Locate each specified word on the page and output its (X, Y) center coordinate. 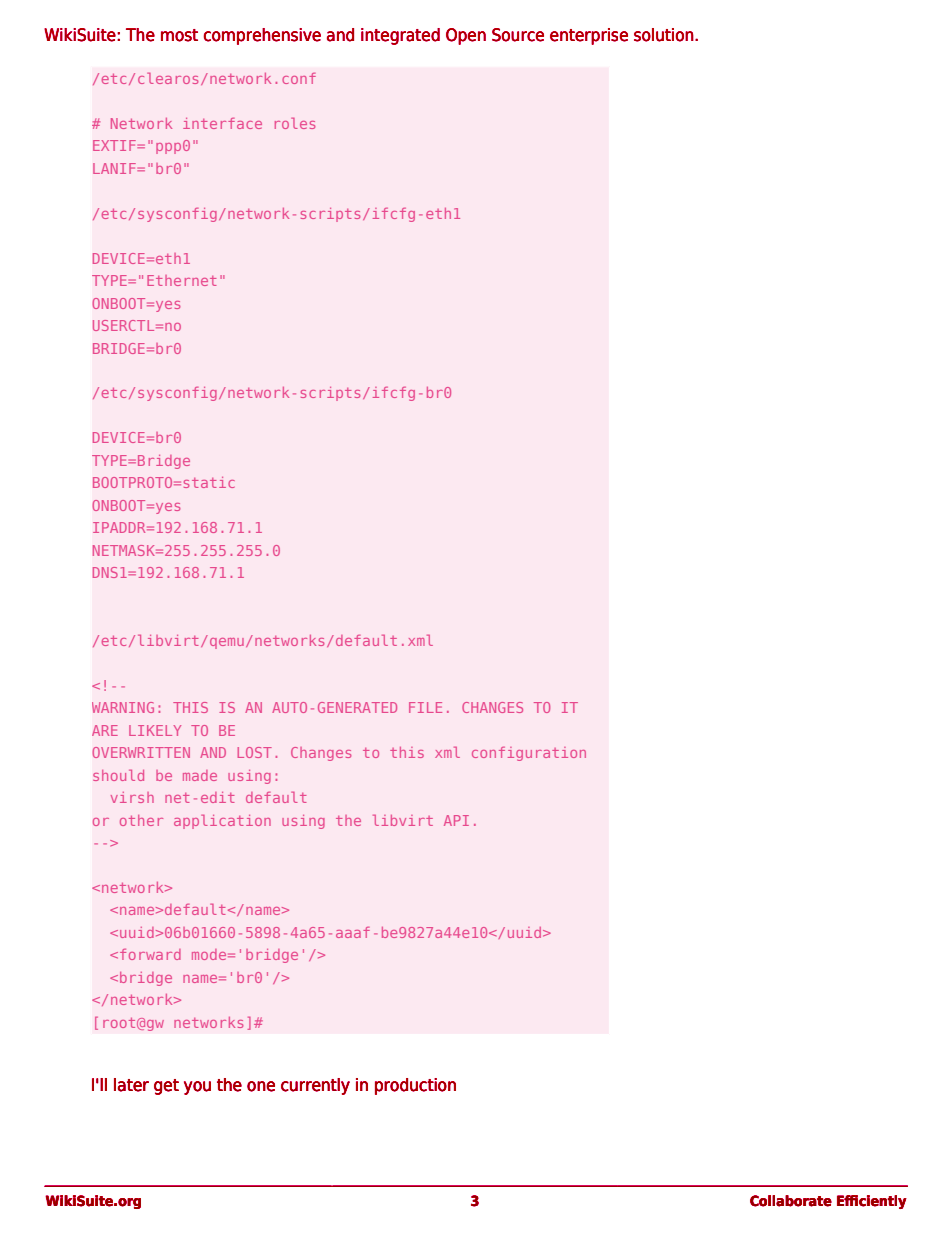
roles (295, 123)
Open (466, 36)
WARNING (123, 707)
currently (315, 1086)
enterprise (589, 36)
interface (222, 123)
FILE (425, 707)
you (197, 1088)
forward (150, 954)
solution (665, 35)
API (456, 820)
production (415, 1086)
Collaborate (791, 1201)
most (179, 35)
